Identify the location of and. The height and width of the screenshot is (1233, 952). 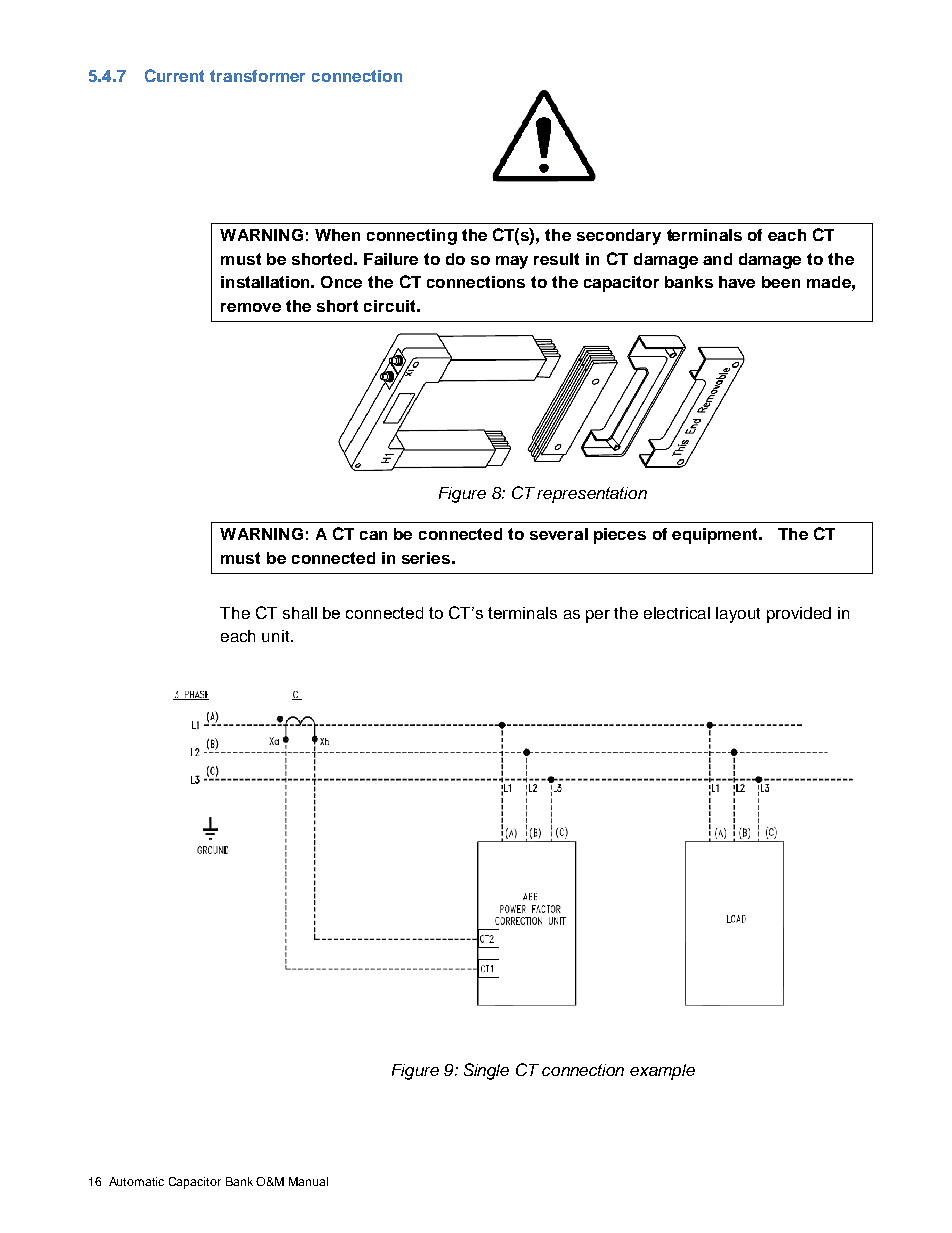
(717, 259).
